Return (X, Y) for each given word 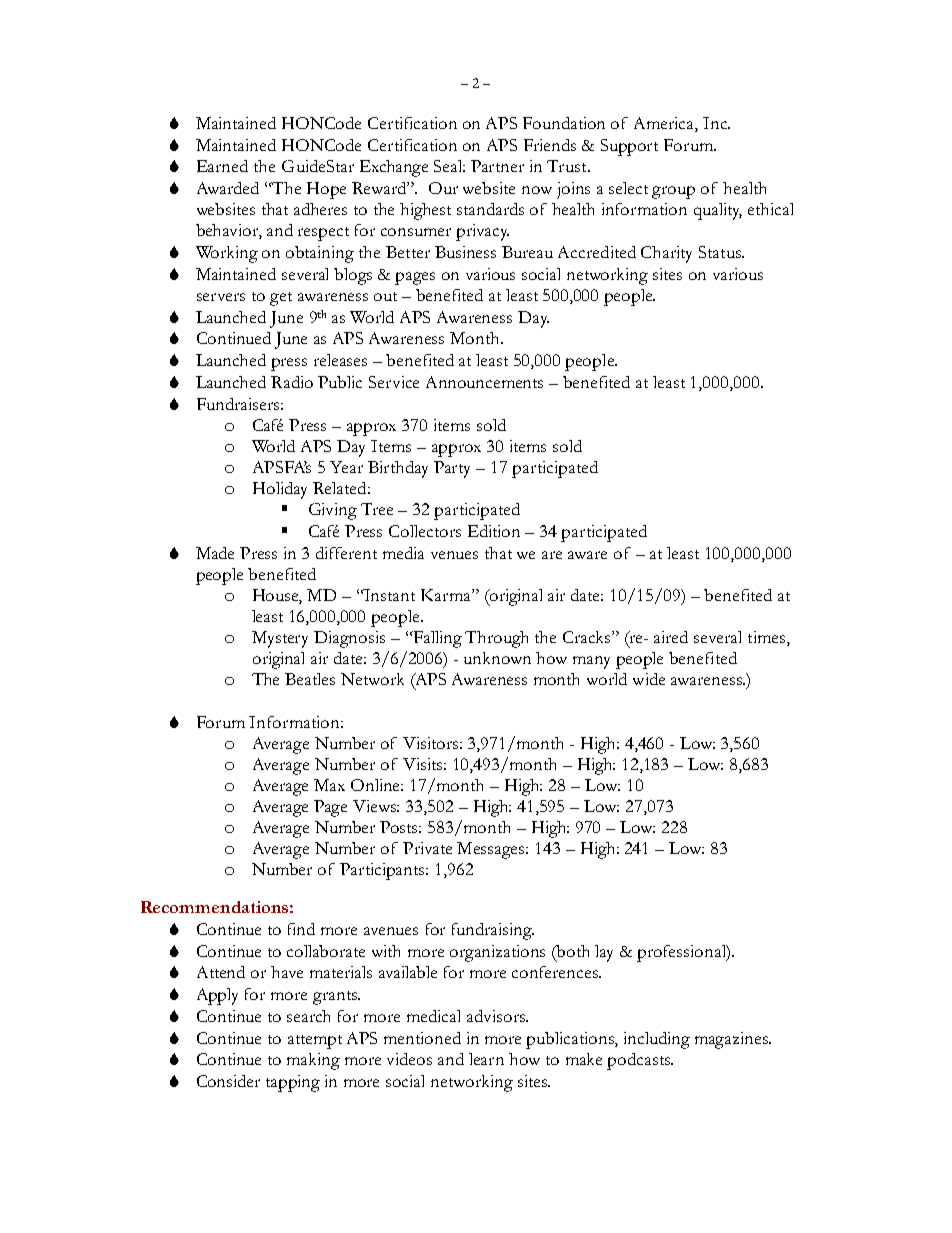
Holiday (280, 490)
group (673, 192)
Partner (497, 166)
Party (452, 469)
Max (329, 785)
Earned (222, 166)
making (313, 1061)
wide (649, 679)
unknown (497, 658)
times (768, 638)
